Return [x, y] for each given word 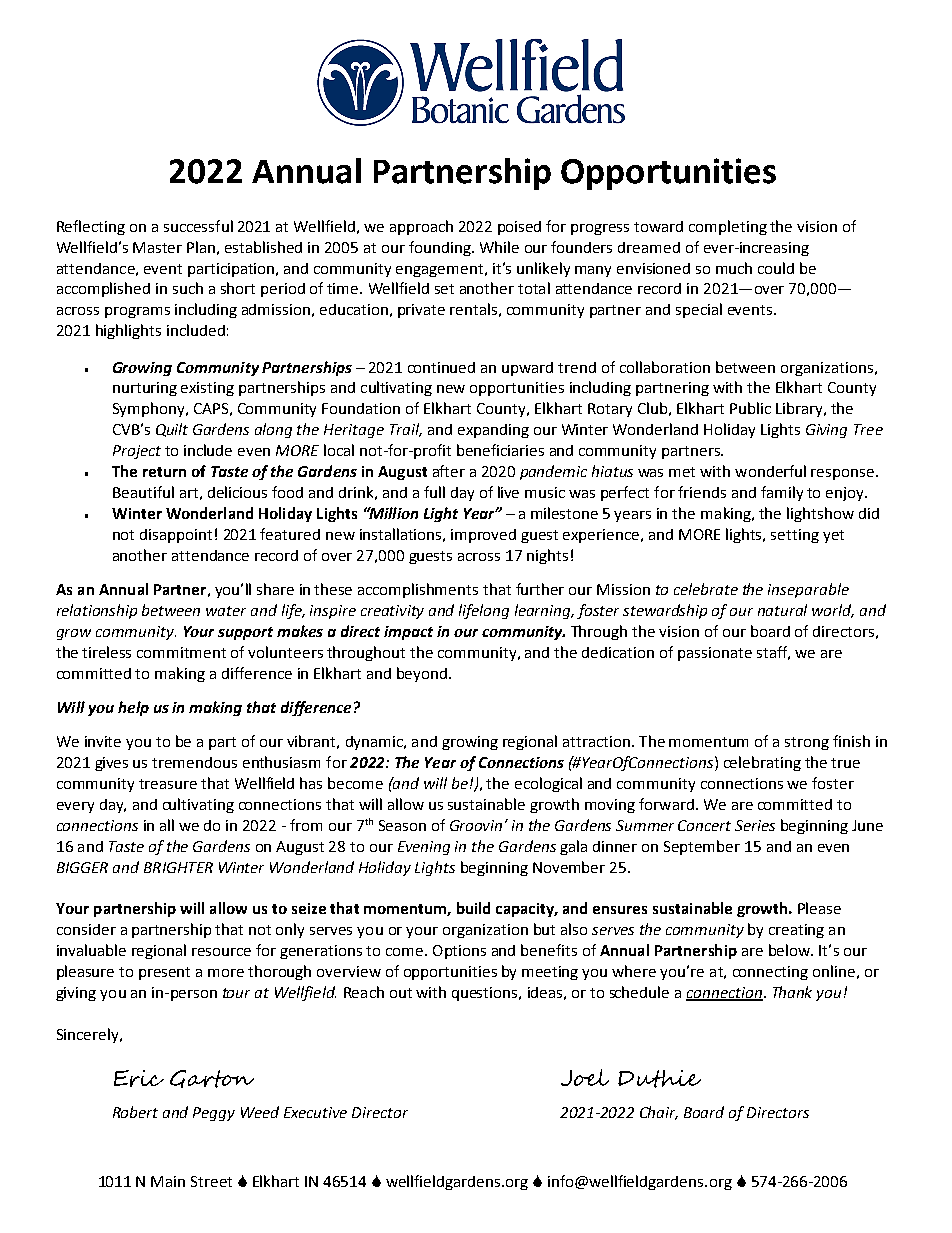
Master [157, 247]
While [499, 247]
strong [807, 743]
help [133, 708]
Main [168, 1181]
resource [221, 952]
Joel [585, 1077]
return [164, 472]
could [776, 268]
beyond [423, 674]
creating [796, 931]
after [449, 471]
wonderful [770, 471]
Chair [659, 1113]
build [473, 908]
